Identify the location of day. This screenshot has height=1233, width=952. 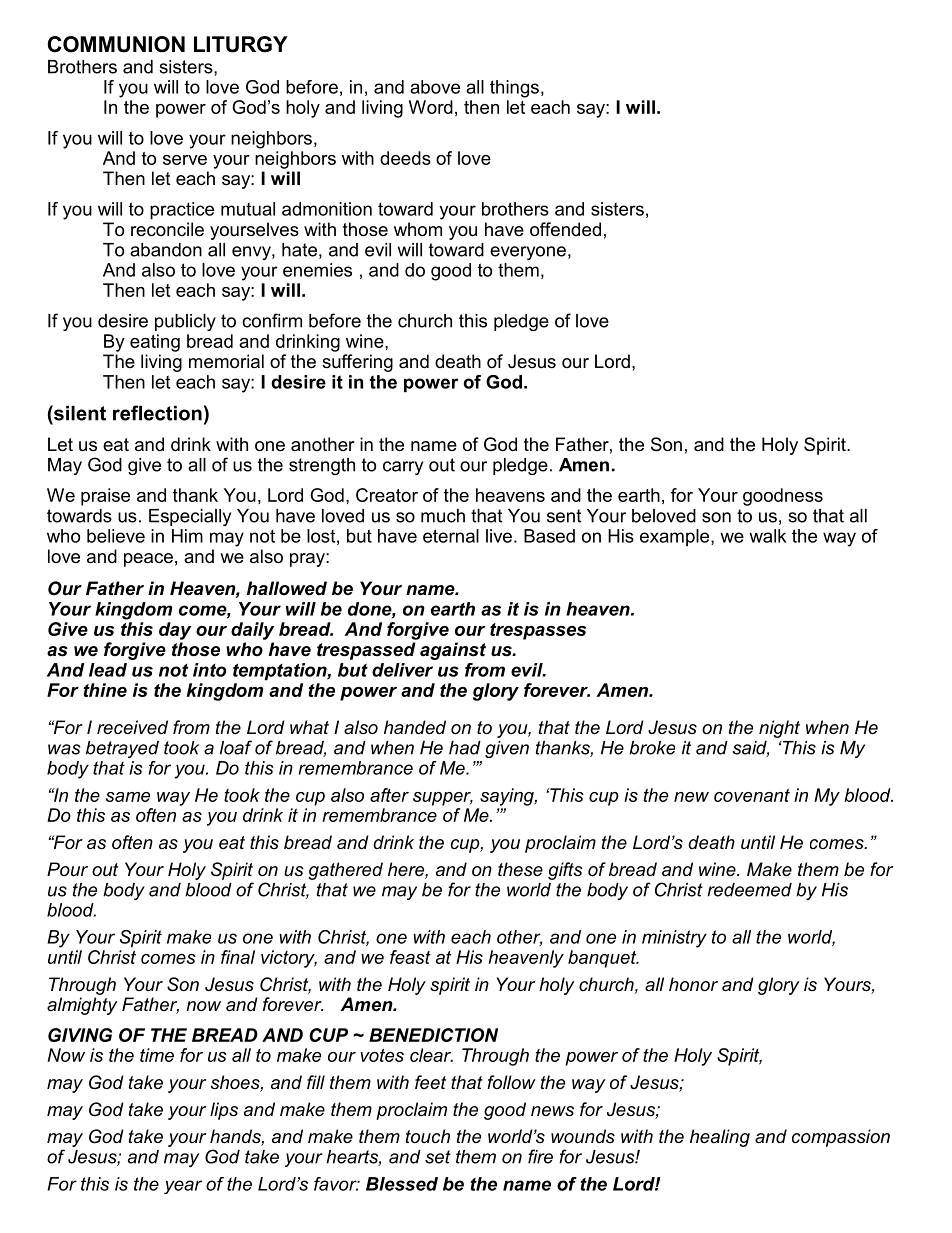
(175, 631).
